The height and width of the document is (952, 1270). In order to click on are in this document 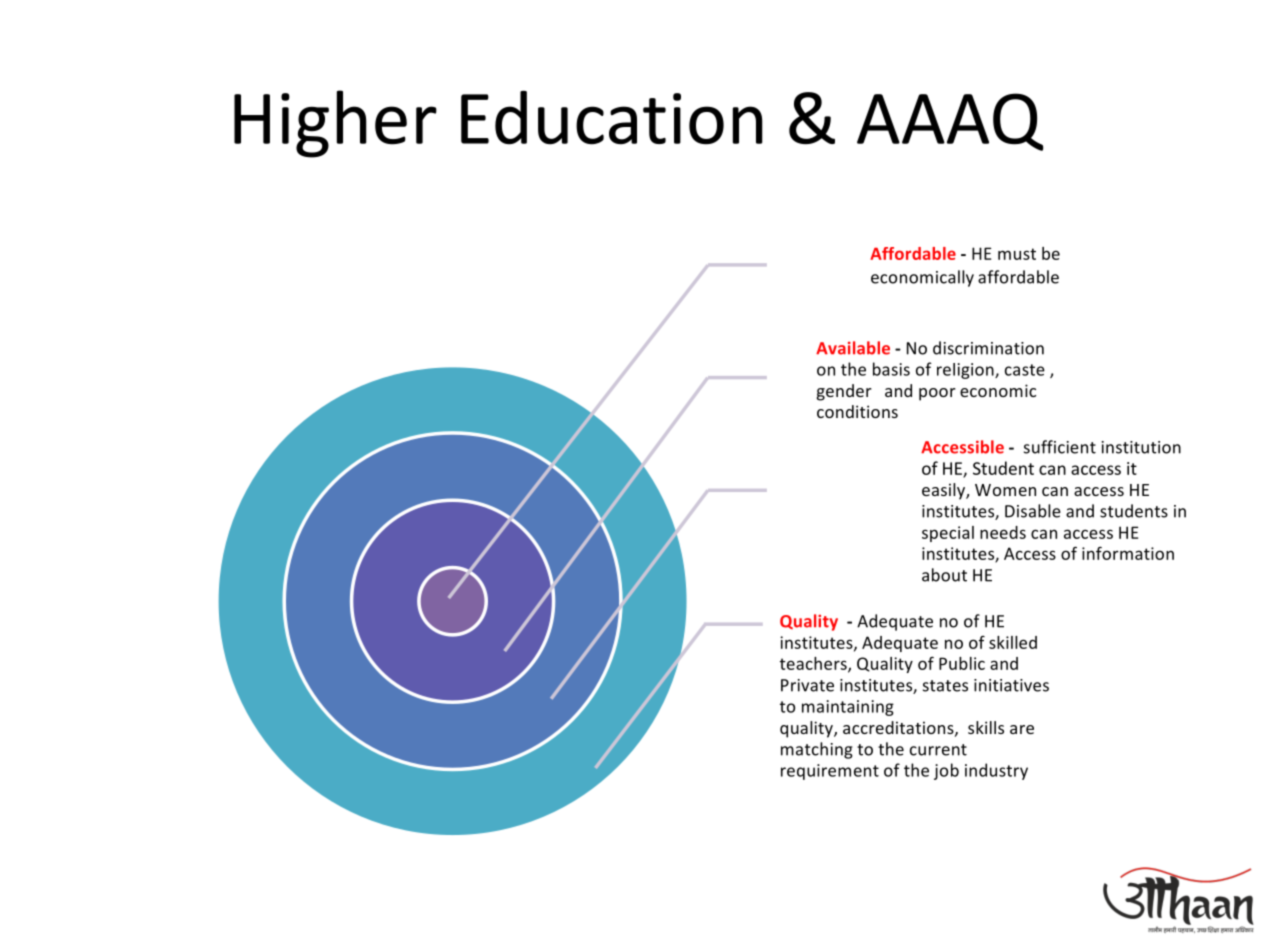, I will do `click(1022, 729)`.
